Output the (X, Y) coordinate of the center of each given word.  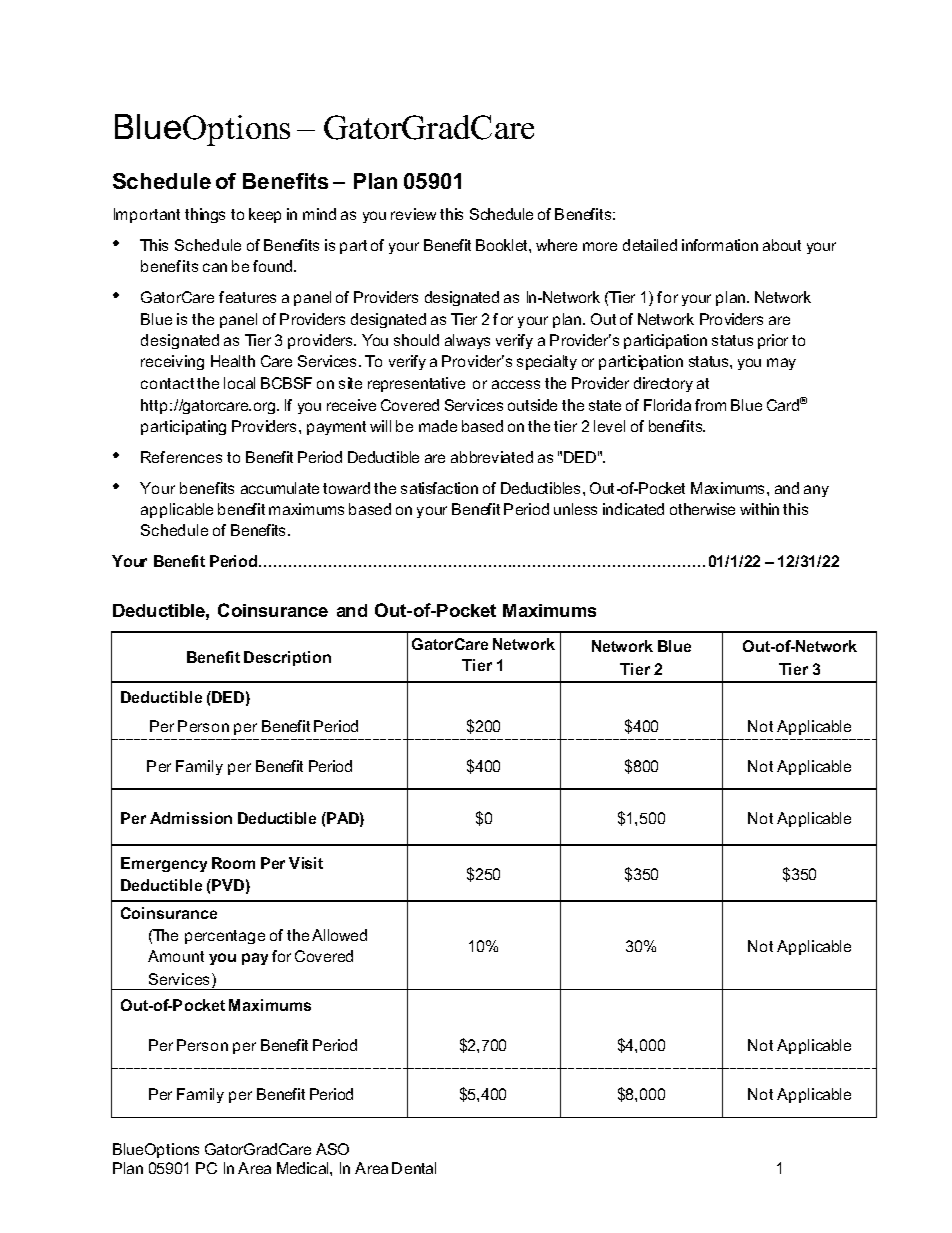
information (720, 245)
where (556, 245)
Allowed (339, 935)
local (239, 383)
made (438, 426)
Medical (304, 1168)
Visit (306, 863)
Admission (191, 818)
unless (575, 509)
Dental (414, 1168)
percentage (225, 937)
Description (287, 658)
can (215, 267)
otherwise (702, 509)
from (710, 405)
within (759, 509)
